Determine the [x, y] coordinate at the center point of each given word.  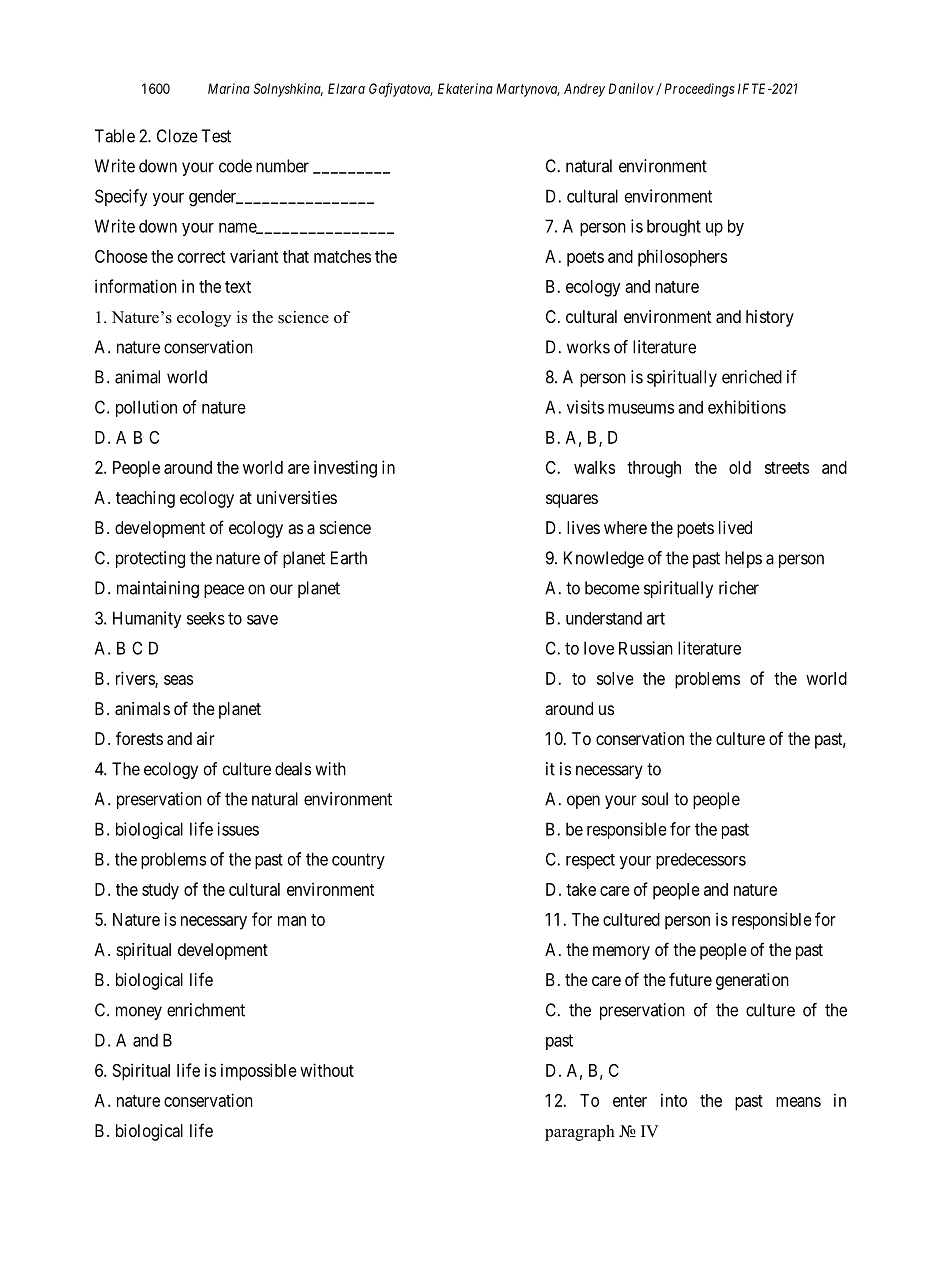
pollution [146, 408]
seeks [206, 618]
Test [216, 136]
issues [238, 829]
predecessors [701, 861]
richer [739, 588]
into [674, 1100]
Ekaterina [465, 88]
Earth [349, 558]
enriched [752, 377]
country [358, 861]
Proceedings [700, 90]
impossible [259, 1072]
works [588, 347]
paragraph [580, 1133]
